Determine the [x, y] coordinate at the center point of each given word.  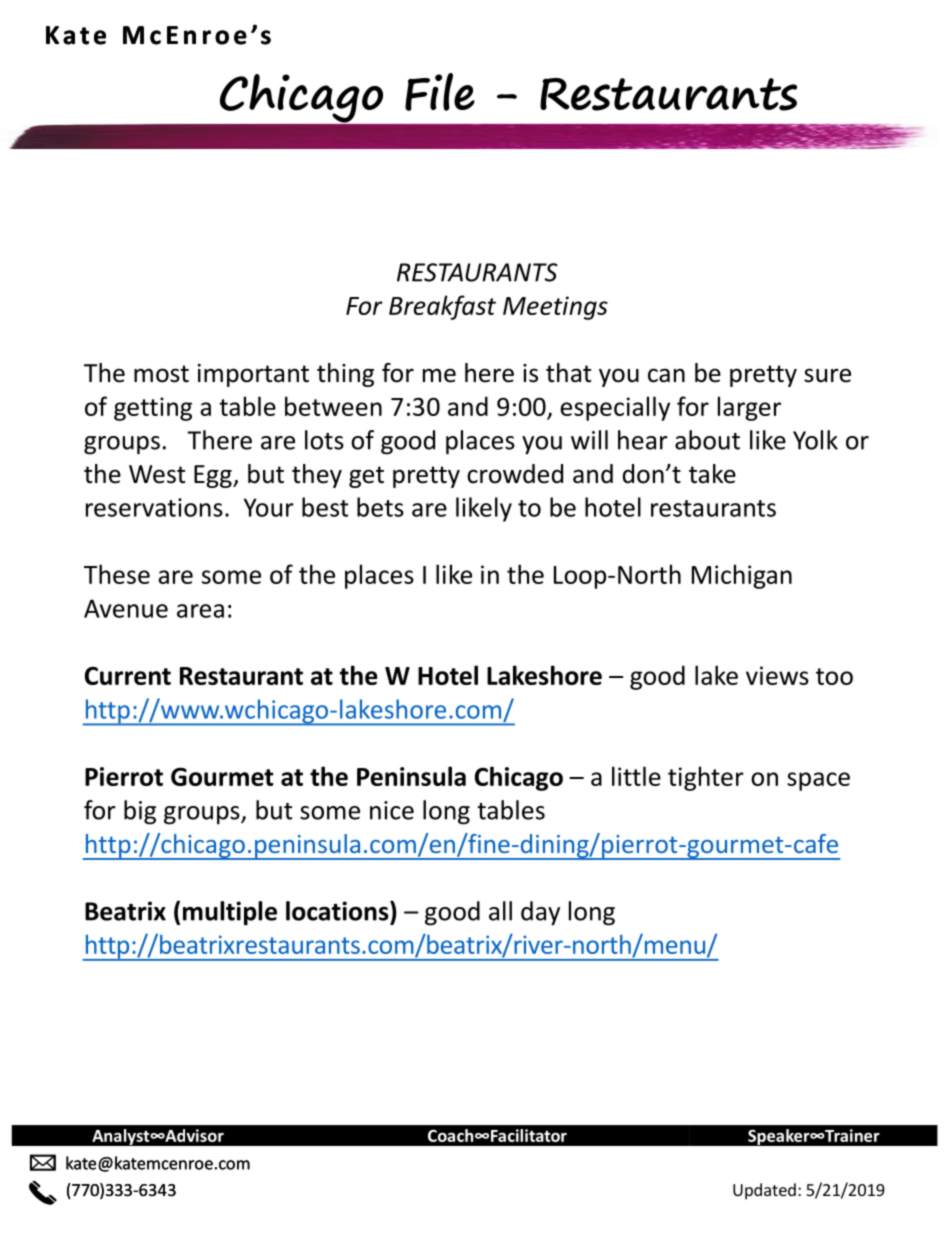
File [440, 92]
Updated [764, 1191]
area [200, 611]
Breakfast [442, 307]
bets [380, 507]
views [777, 675]
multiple [230, 913]
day [540, 913]
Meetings [555, 308]
